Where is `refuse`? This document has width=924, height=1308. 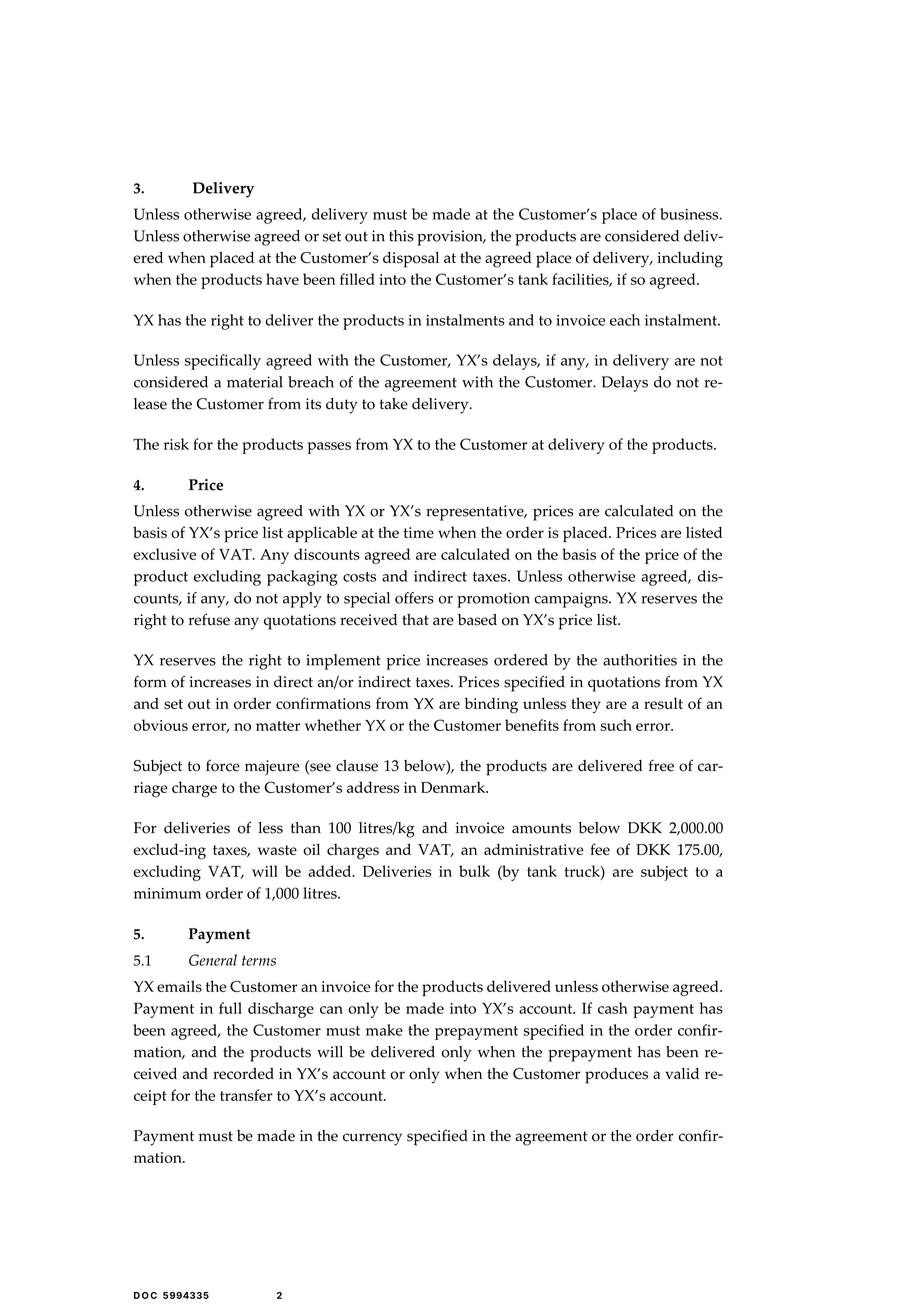
refuse is located at coordinates (209, 619).
